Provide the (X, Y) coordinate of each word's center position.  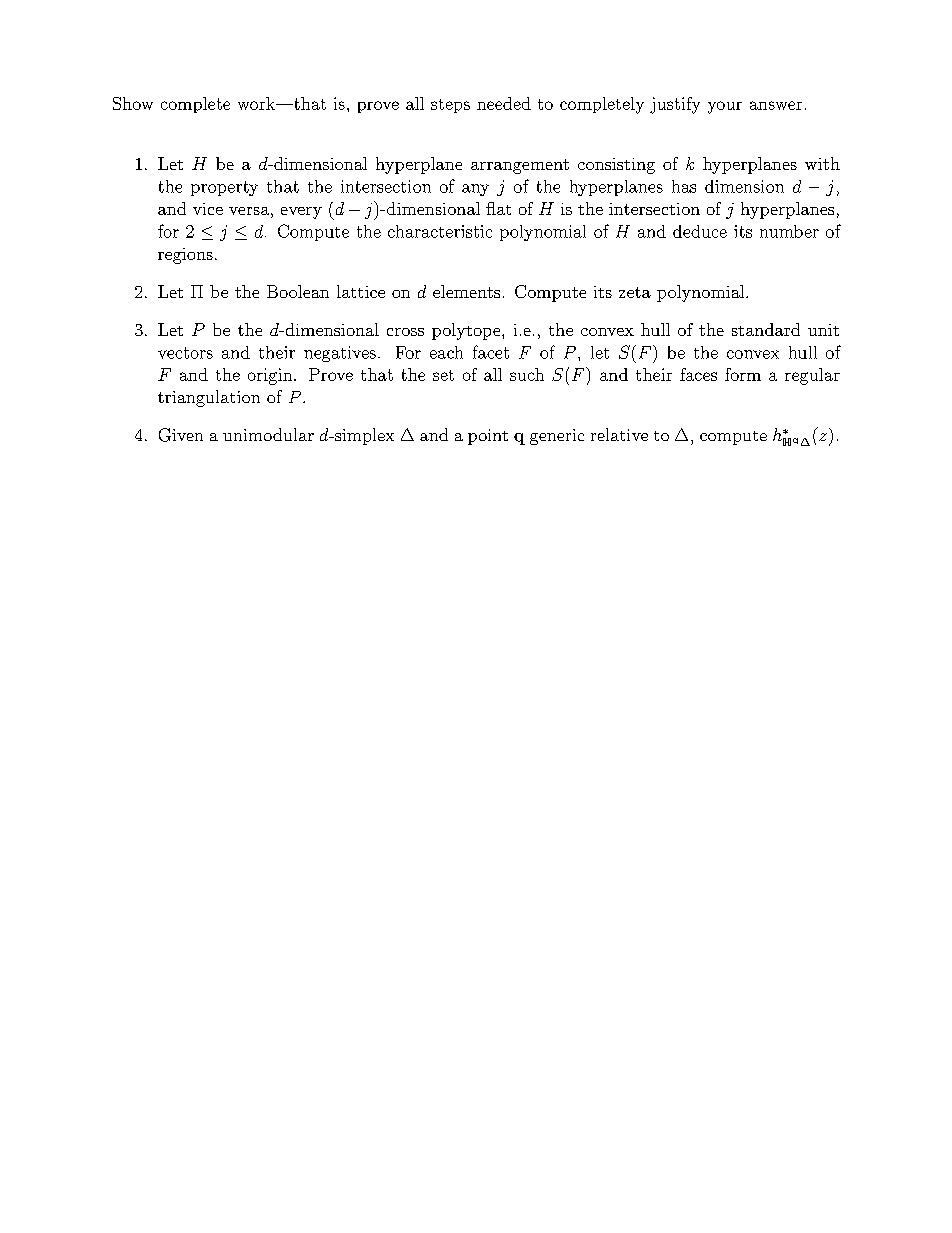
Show (133, 103)
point (488, 437)
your (725, 107)
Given (181, 435)
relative (619, 434)
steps (450, 106)
